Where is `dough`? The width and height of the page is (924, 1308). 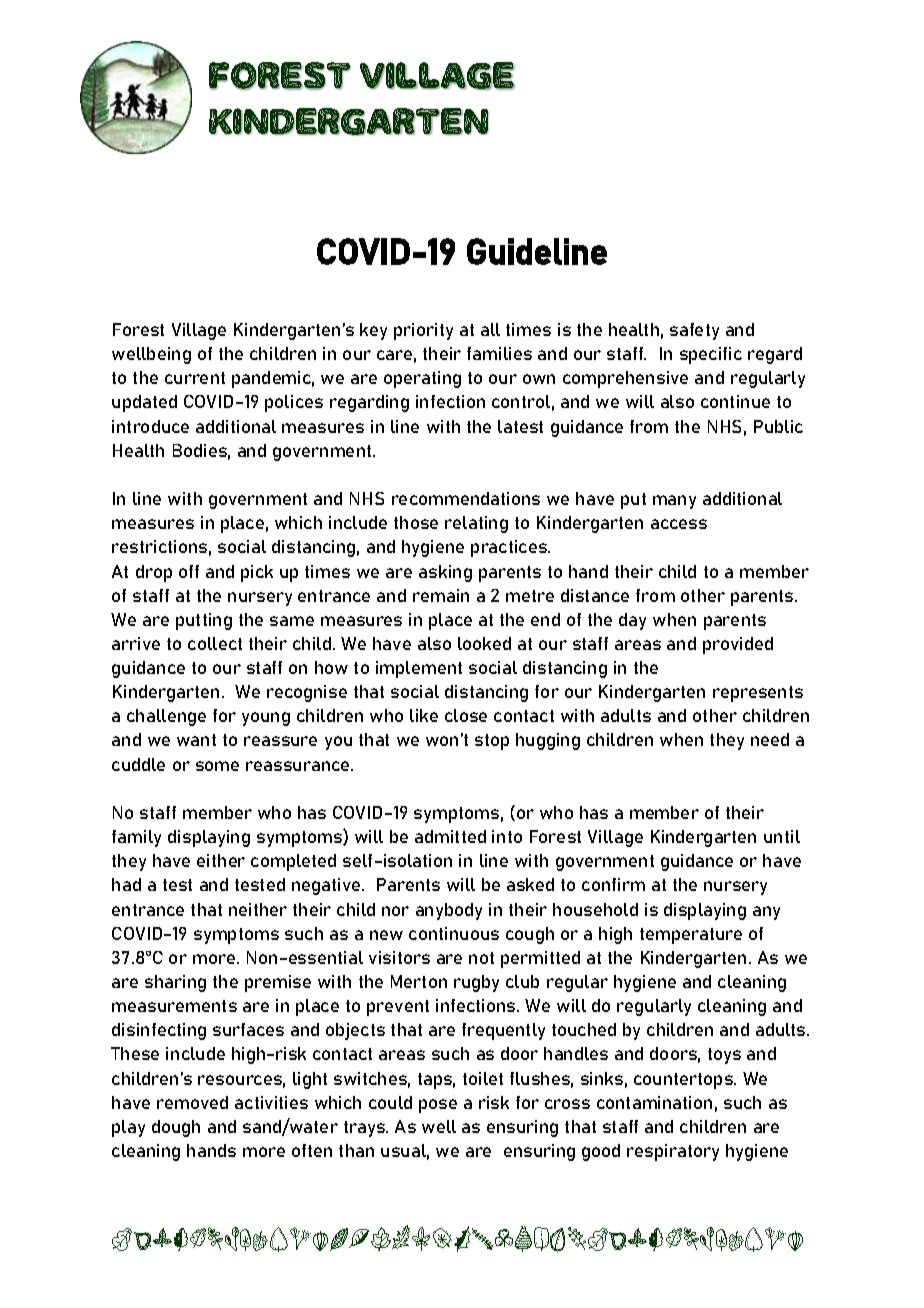 dough is located at coordinates (176, 1128).
